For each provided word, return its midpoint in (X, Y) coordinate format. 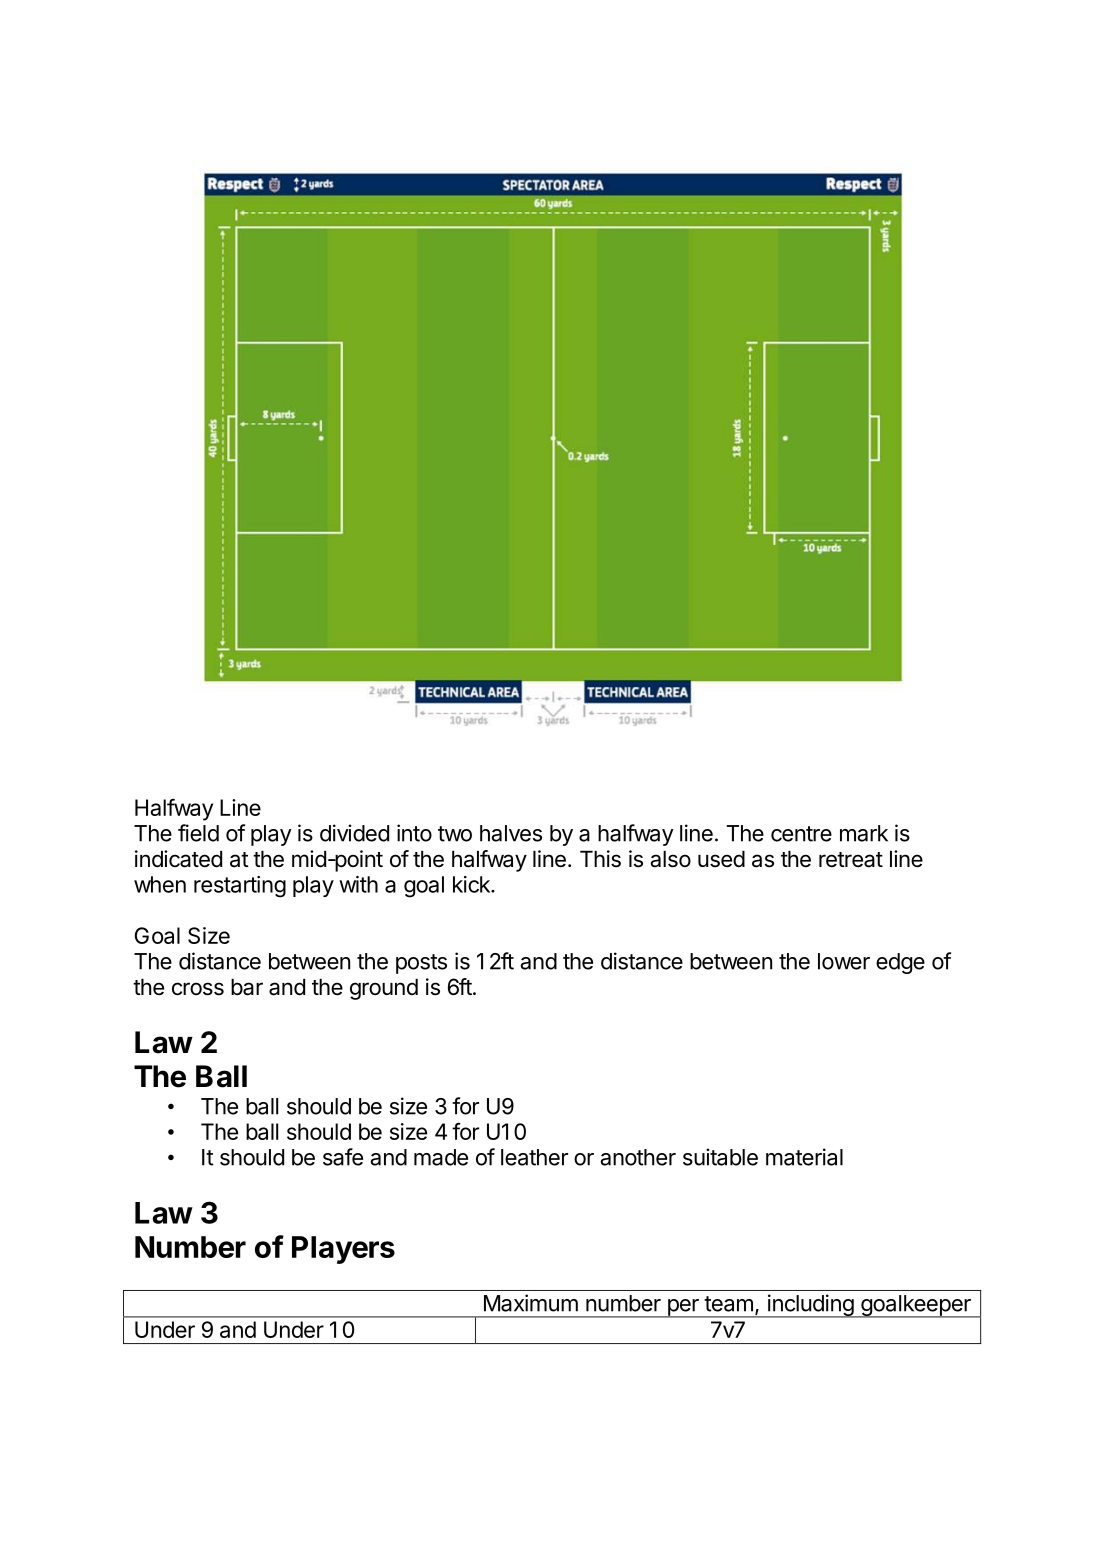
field (198, 833)
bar (247, 987)
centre (801, 834)
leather (534, 1157)
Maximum (531, 1303)
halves (511, 833)
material (804, 1157)
